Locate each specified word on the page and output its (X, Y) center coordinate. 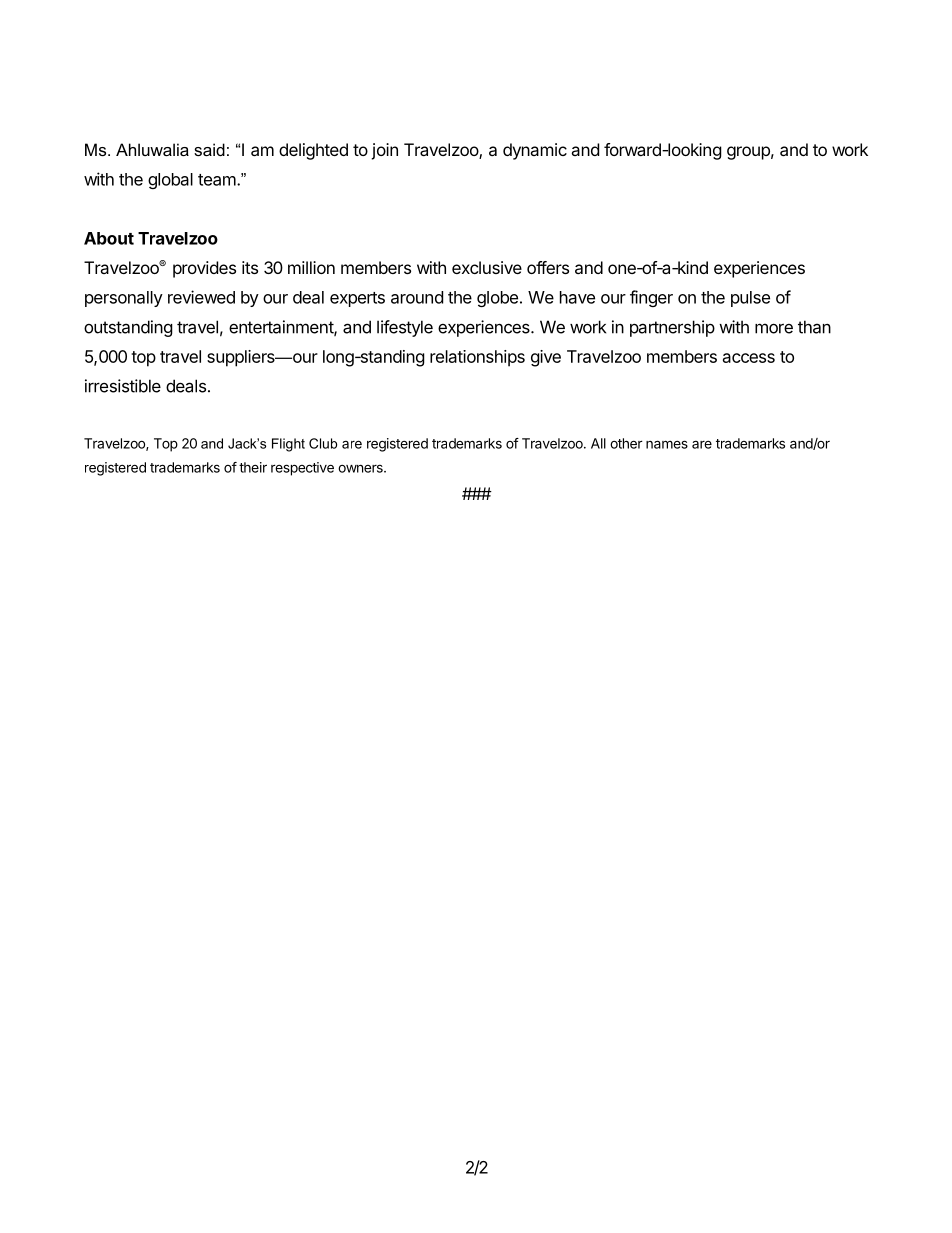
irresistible (123, 386)
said (209, 149)
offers (548, 267)
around (417, 297)
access (749, 358)
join (384, 151)
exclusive (487, 267)
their (253, 467)
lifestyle (405, 328)
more (774, 328)
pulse (750, 299)
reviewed (201, 297)
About (109, 238)
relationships (477, 358)
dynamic (535, 151)
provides (204, 269)
